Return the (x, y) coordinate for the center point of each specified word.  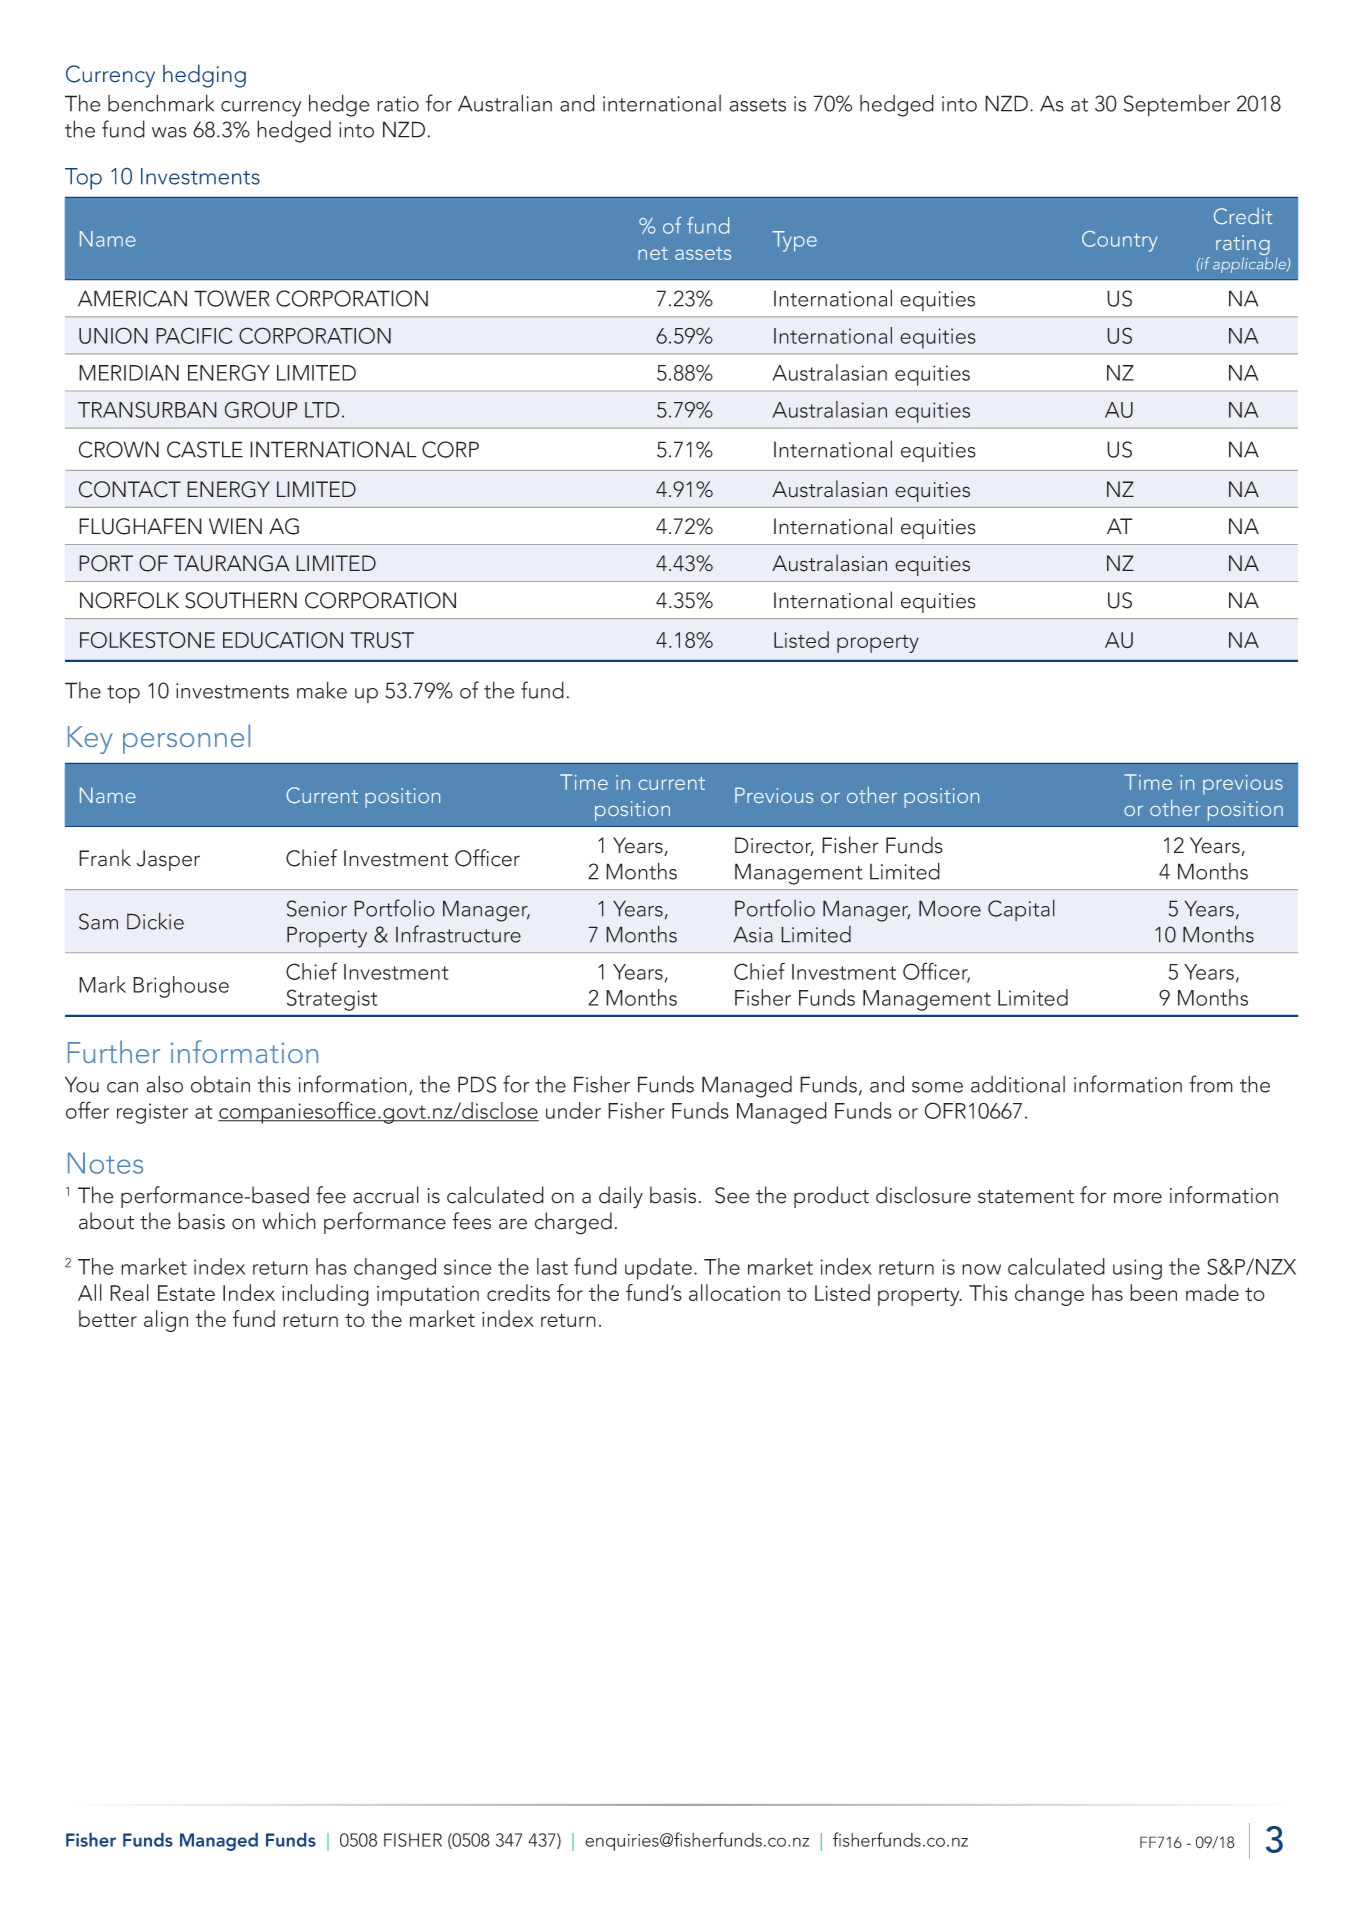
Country (1119, 241)
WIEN (235, 526)
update (658, 1269)
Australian (505, 103)
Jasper (168, 860)
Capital (1021, 910)
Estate (186, 1293)
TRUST (382, 640)
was (169, 132)
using (1137, 1269)
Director (774, 846)
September (1177, 106)
